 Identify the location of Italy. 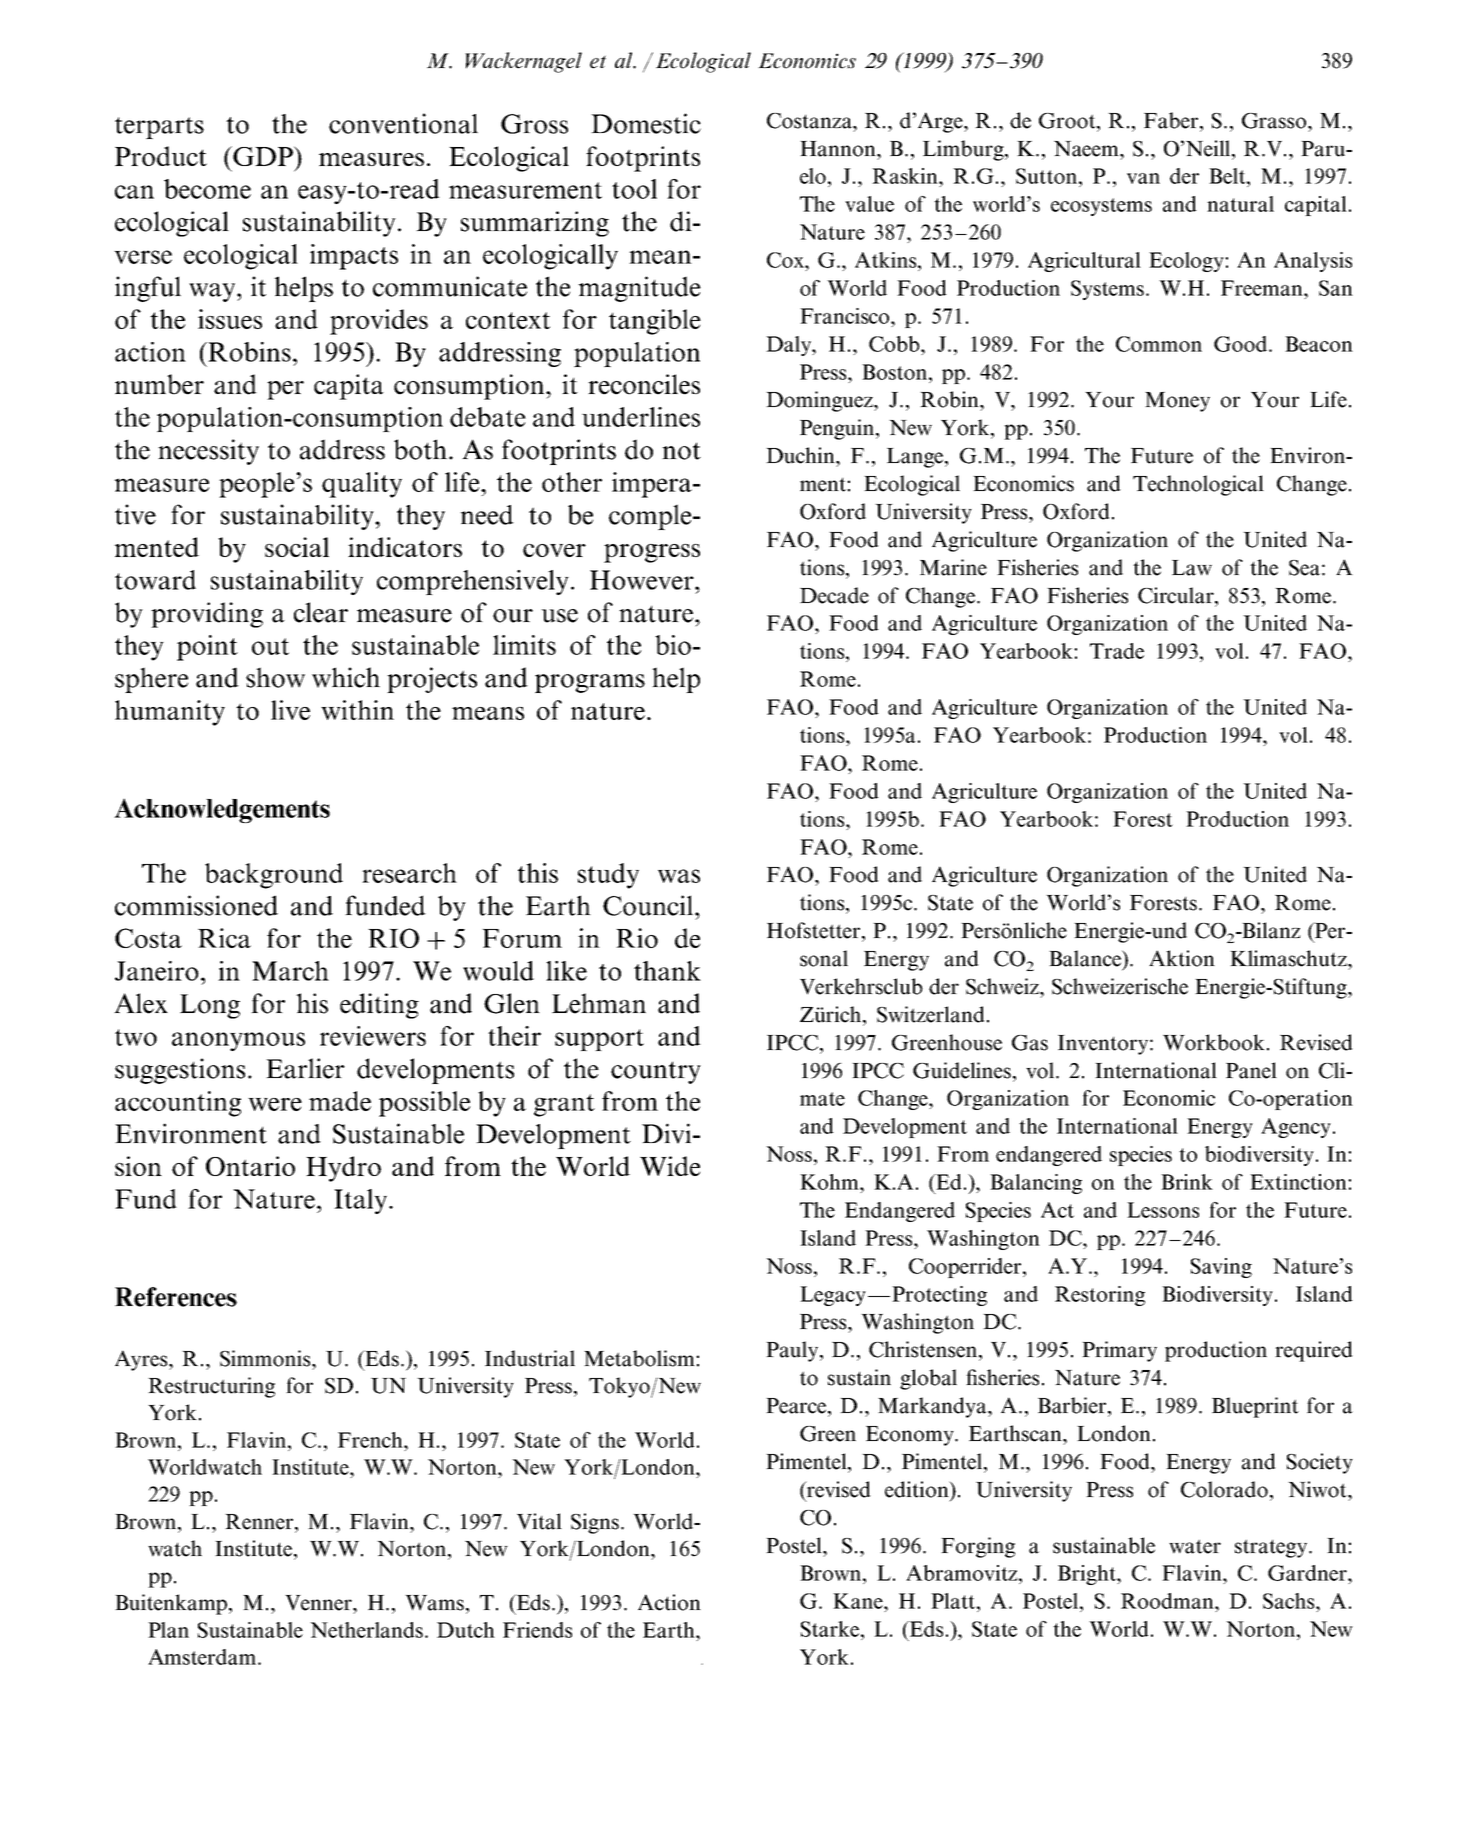
(362, 1201).
